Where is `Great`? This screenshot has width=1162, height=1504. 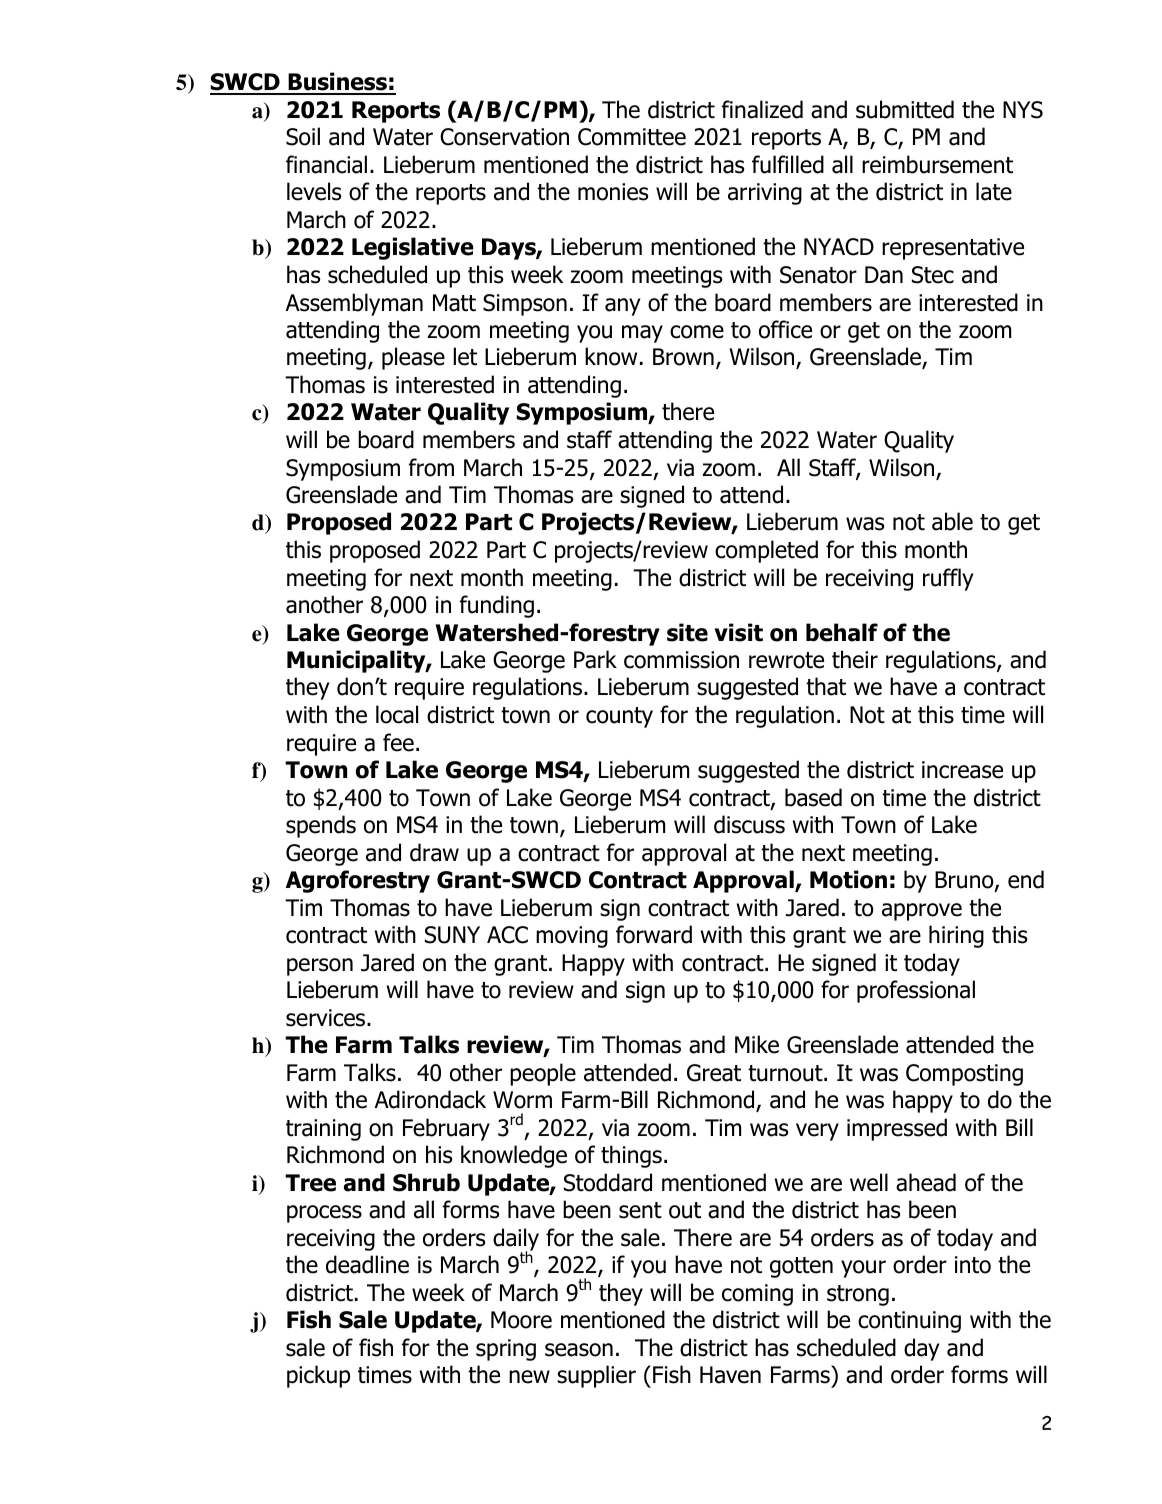 Great is located at coordinates (714, 1073).
